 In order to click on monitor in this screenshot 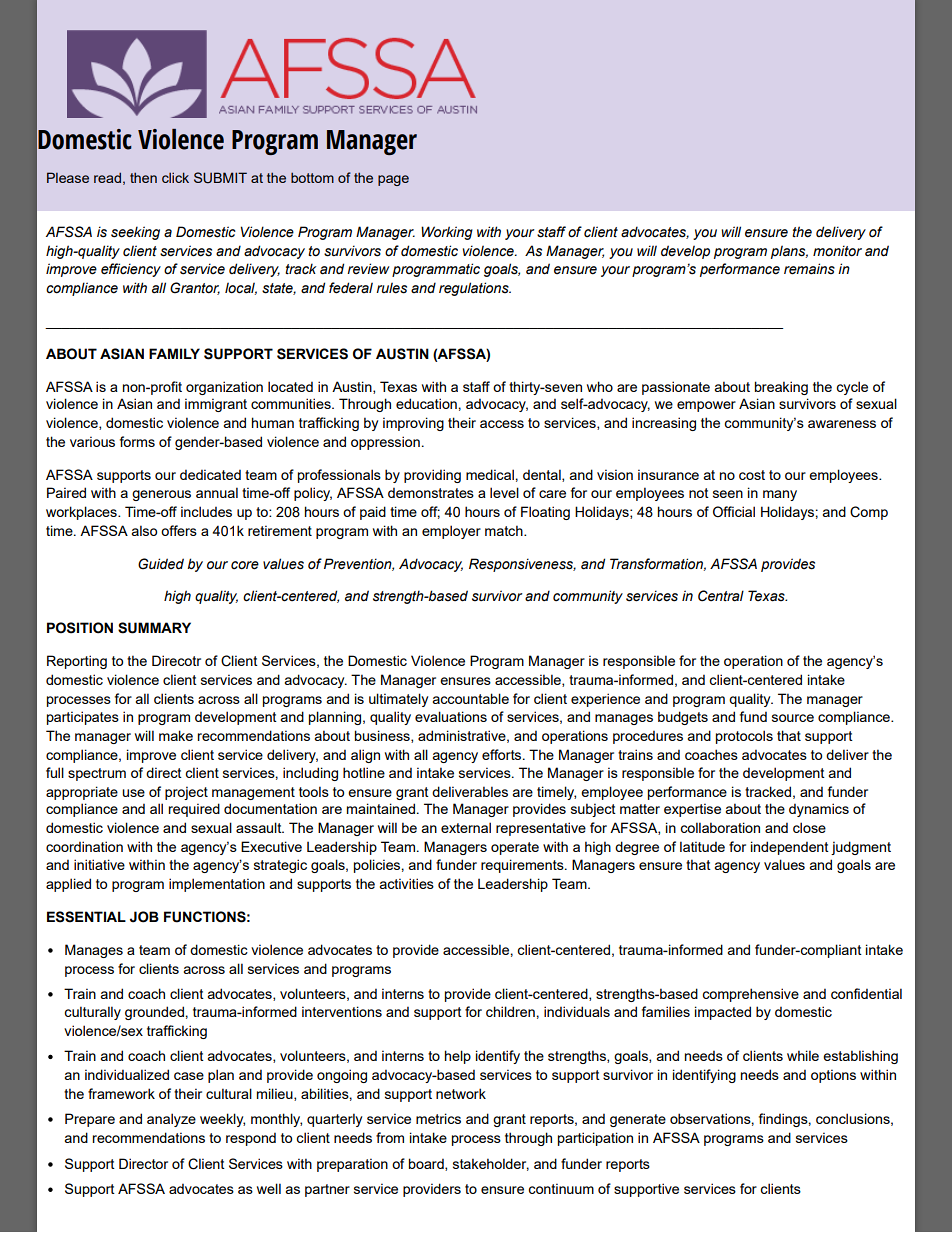, I will do `click(837, 251)`.
